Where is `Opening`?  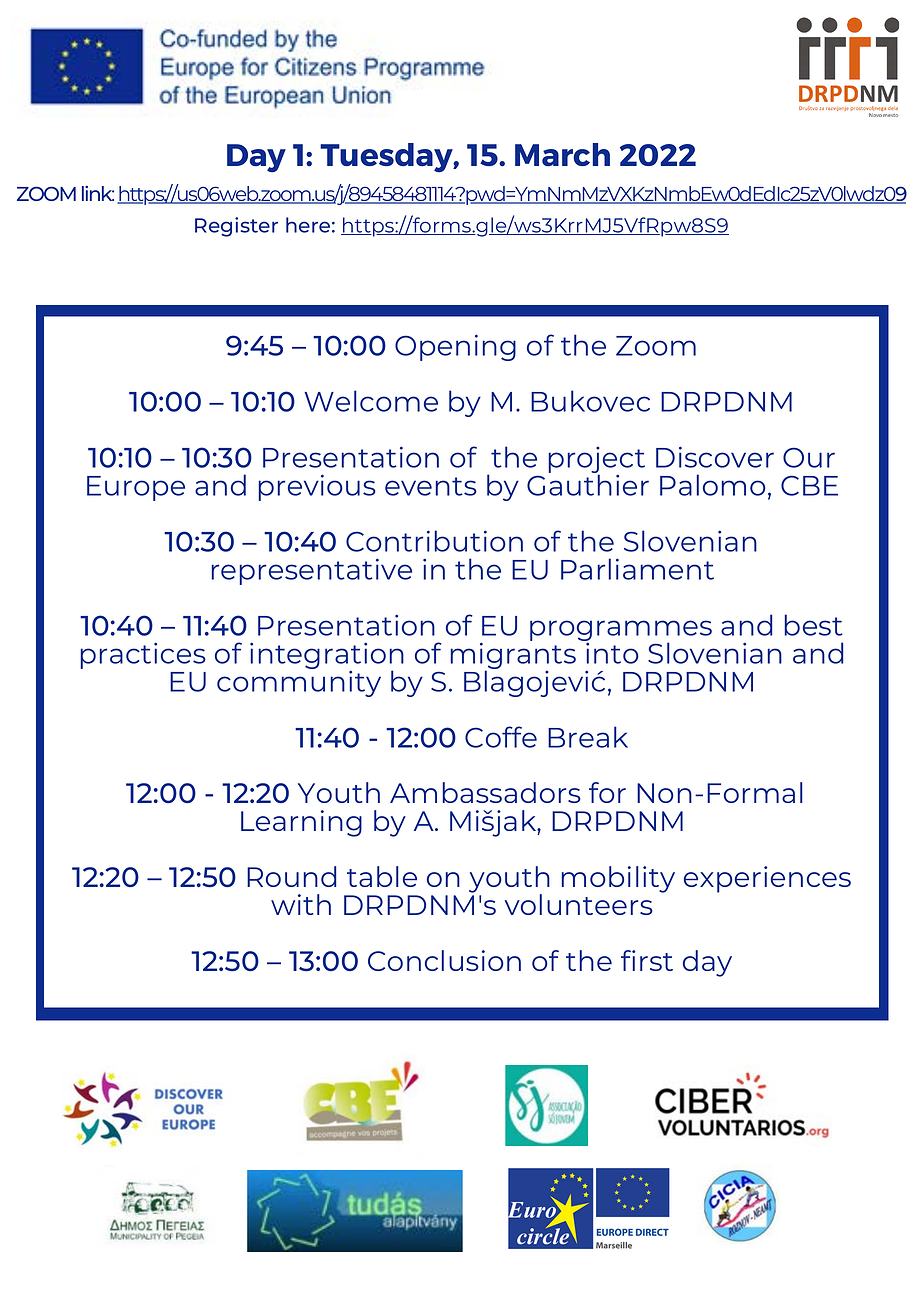 Opening is located at coordinates (455, 347).
